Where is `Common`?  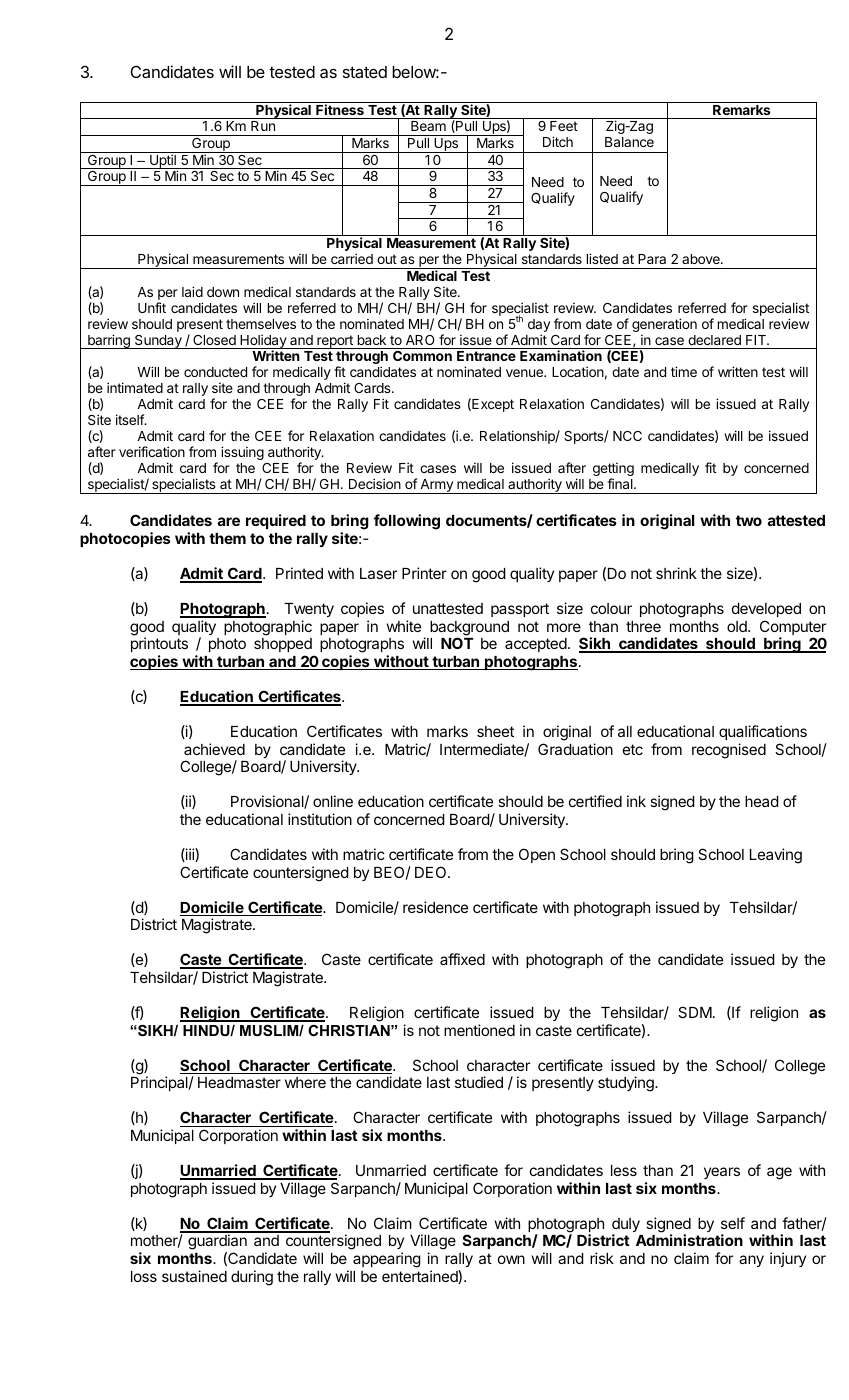 Common is located at coordinates (422, 356).
